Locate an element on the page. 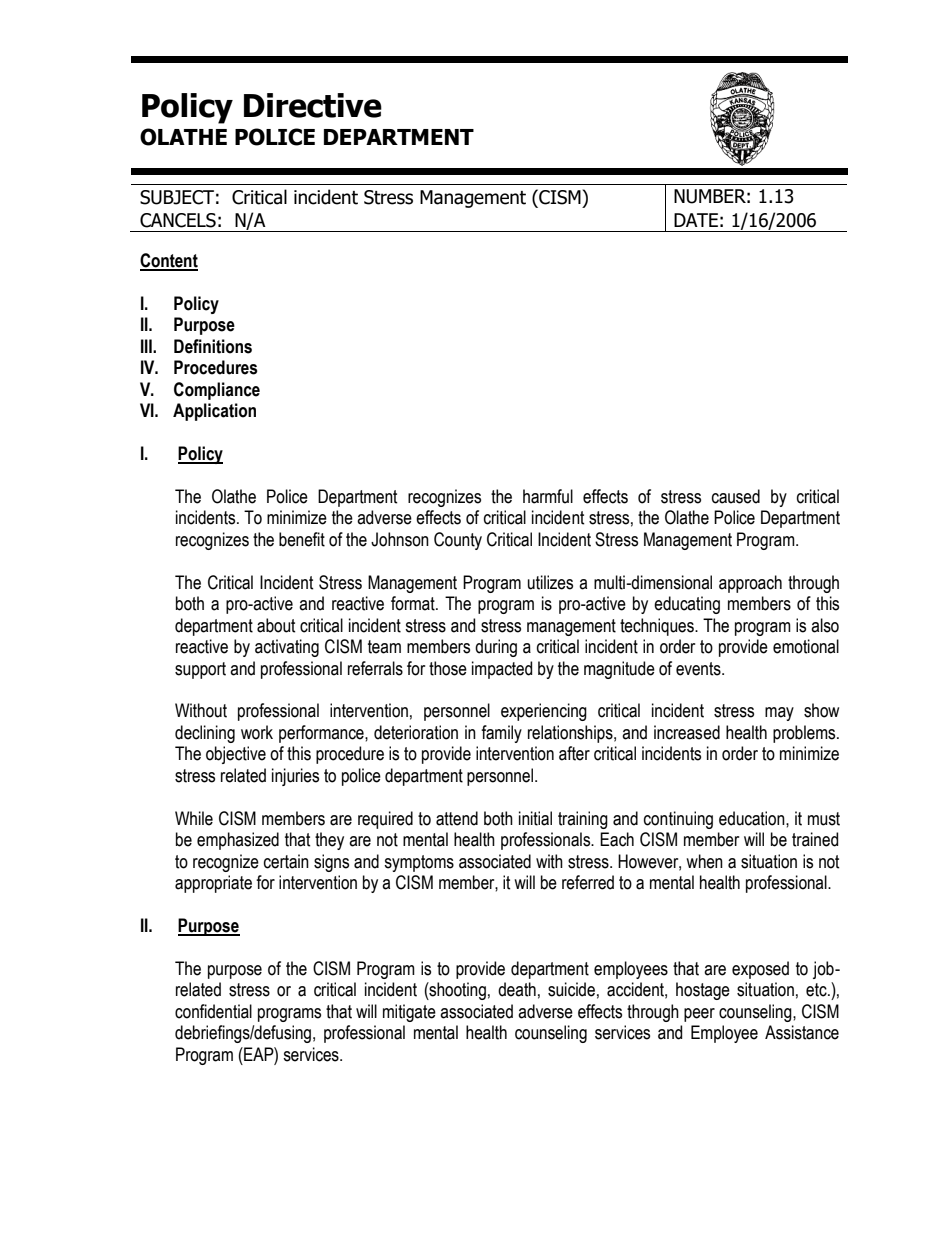 The width and height of the image is (952, 1233). death is located at coordinates (517, 989).
